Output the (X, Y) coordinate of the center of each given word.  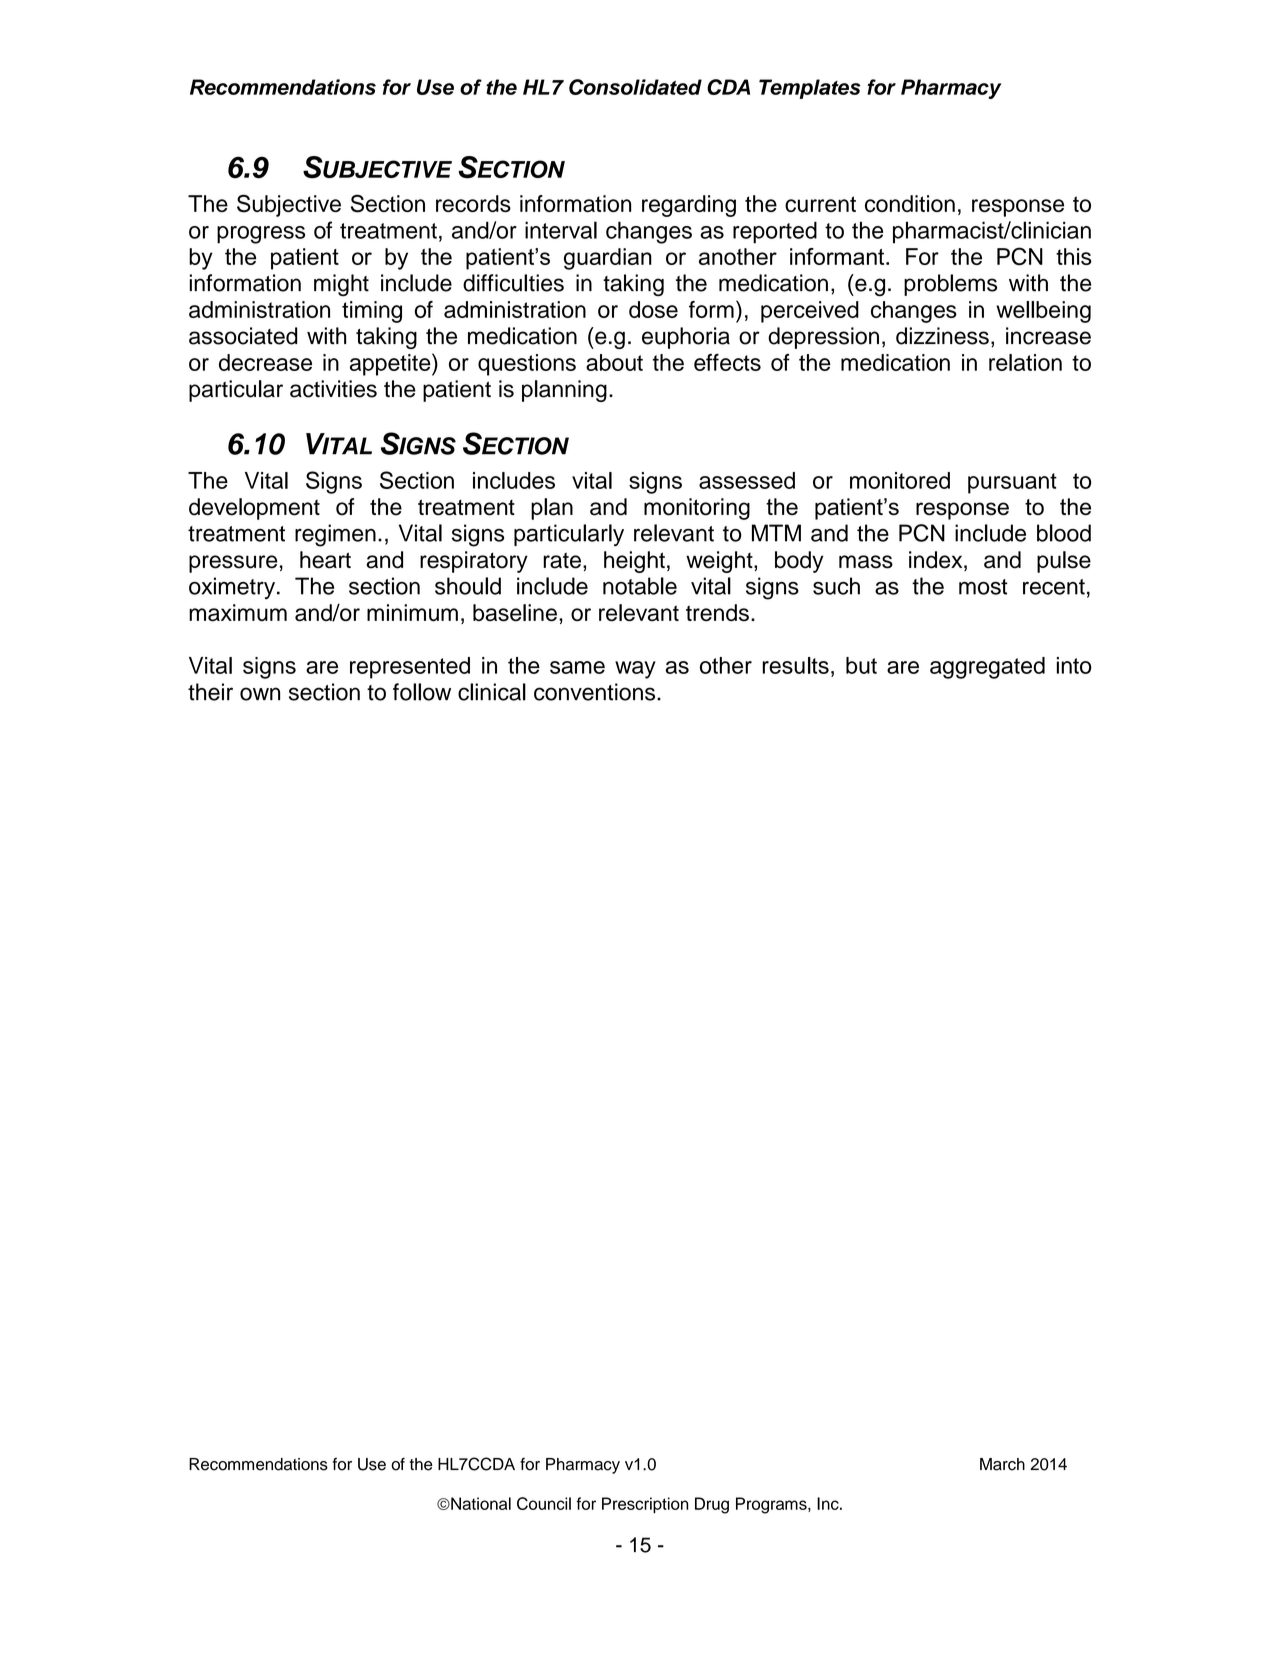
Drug (712, 1505)
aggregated (987, 668)
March (1002, 1464)
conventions (596, 692)
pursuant (1012, 483)
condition (910, 203)
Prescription (645, 1505)
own (260, 694)
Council (544, 1503)
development (254, 509)
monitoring (697, 509)
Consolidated (635, 87)
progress (261, 235)
